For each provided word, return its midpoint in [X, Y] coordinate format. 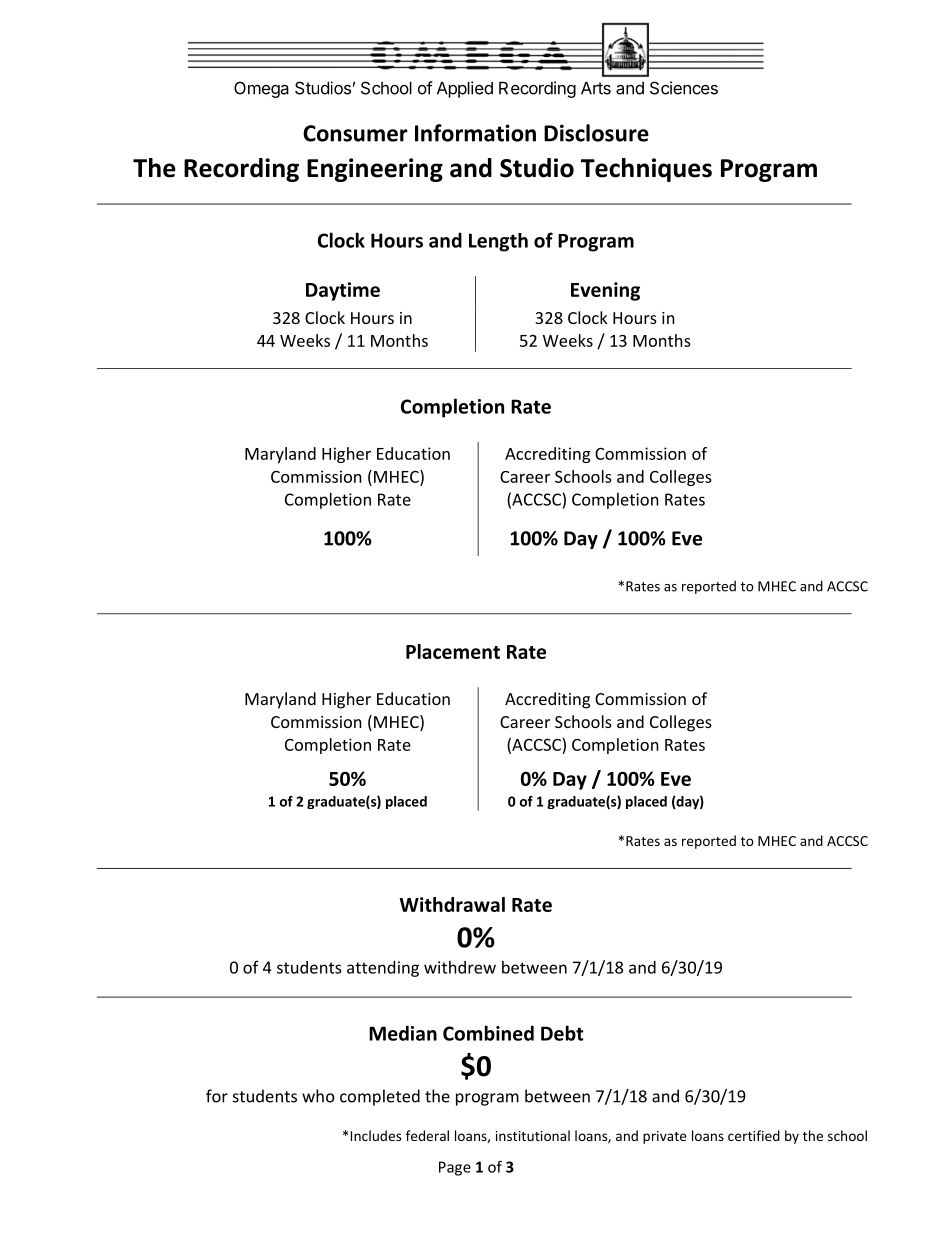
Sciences [684, 88]
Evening [605, 291]
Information [475, 133]
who [318, 1096]
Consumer [355, 133]
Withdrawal [452, 904]
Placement [453, 651]
